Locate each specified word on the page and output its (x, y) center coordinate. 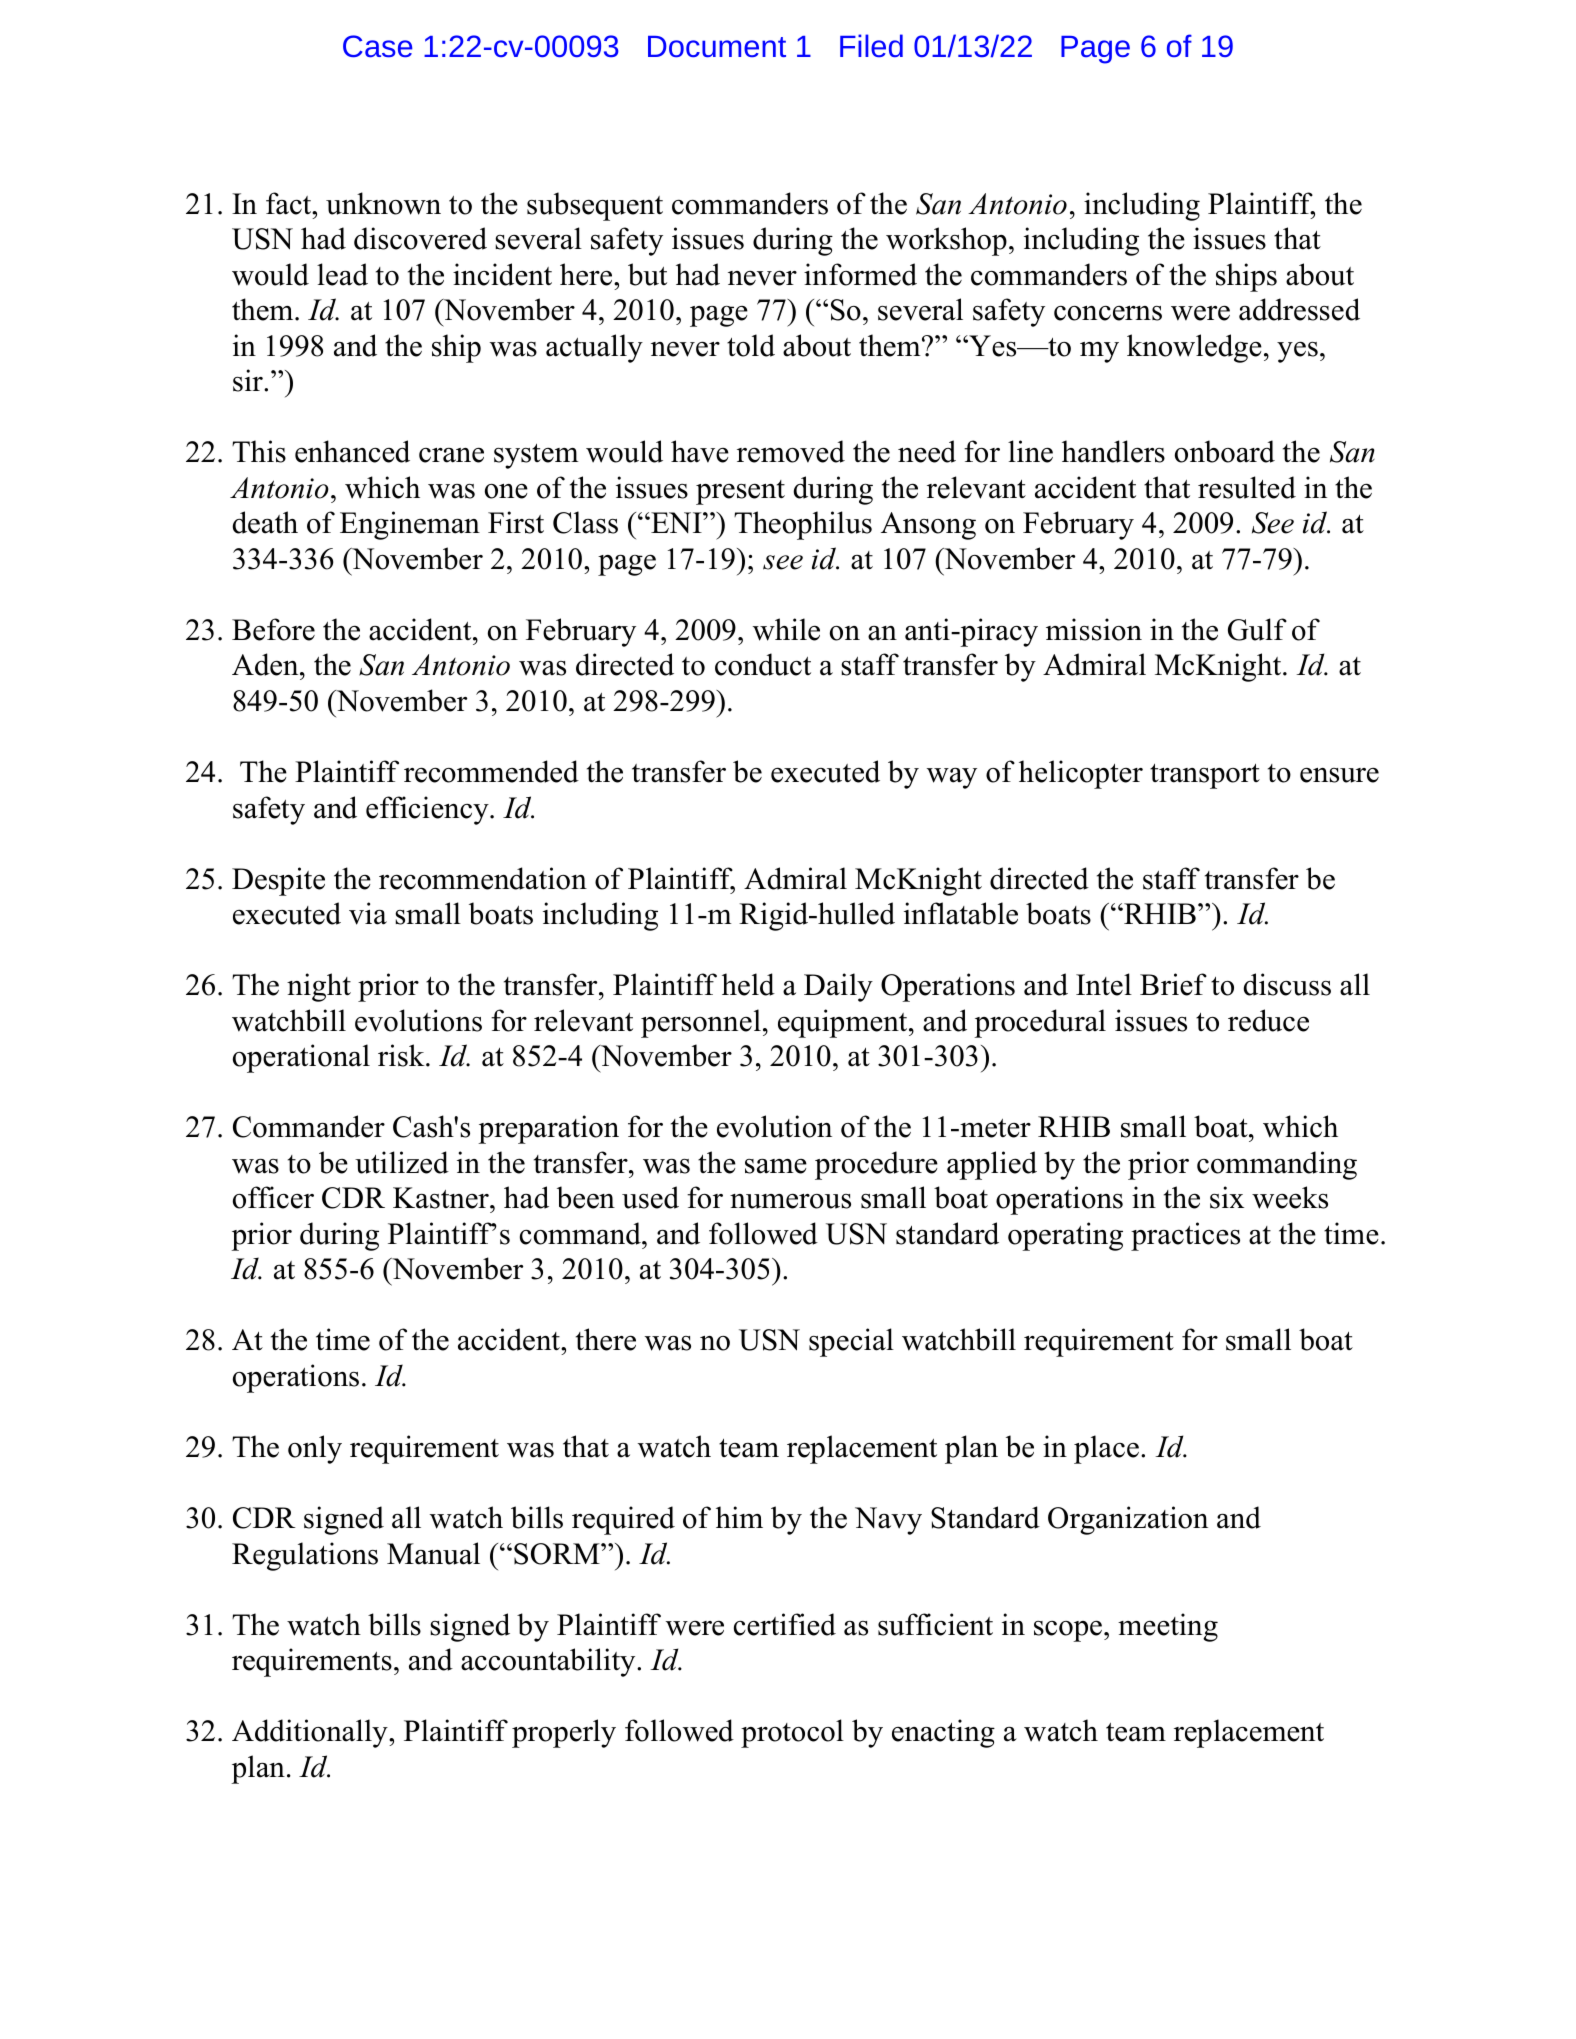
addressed (1299, 309)
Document (717, 46)
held (748, 984)
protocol (792, 1733)
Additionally (311, 1733)
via (368, 913)
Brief (1173, 984)
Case (377, 46)
